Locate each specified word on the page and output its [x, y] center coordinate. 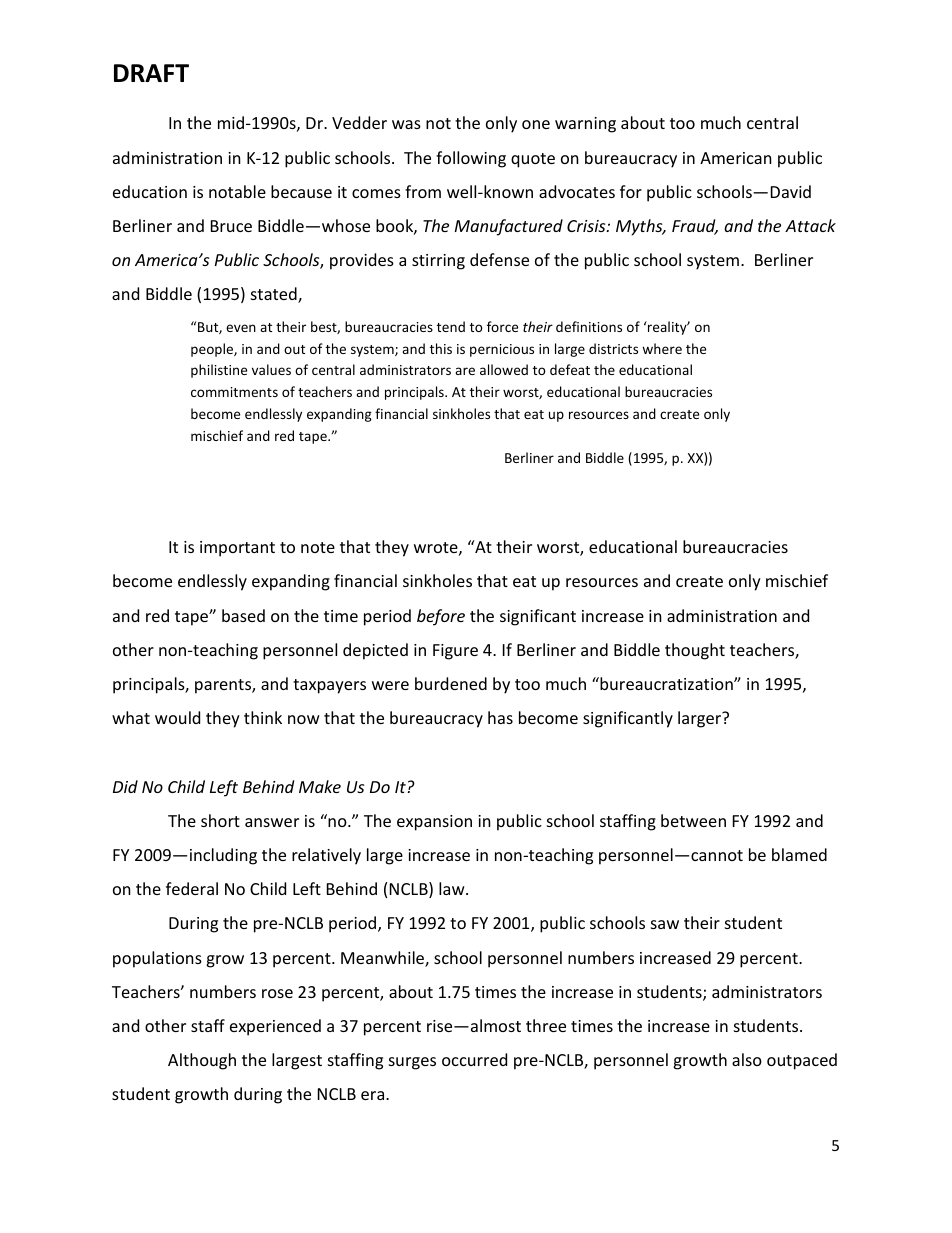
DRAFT [151, 73]
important [237, 549]
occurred [474, 1059]
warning [585, 125]
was [406, 124]
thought [695, 651]
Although [202, 1061]
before [441, 617]
